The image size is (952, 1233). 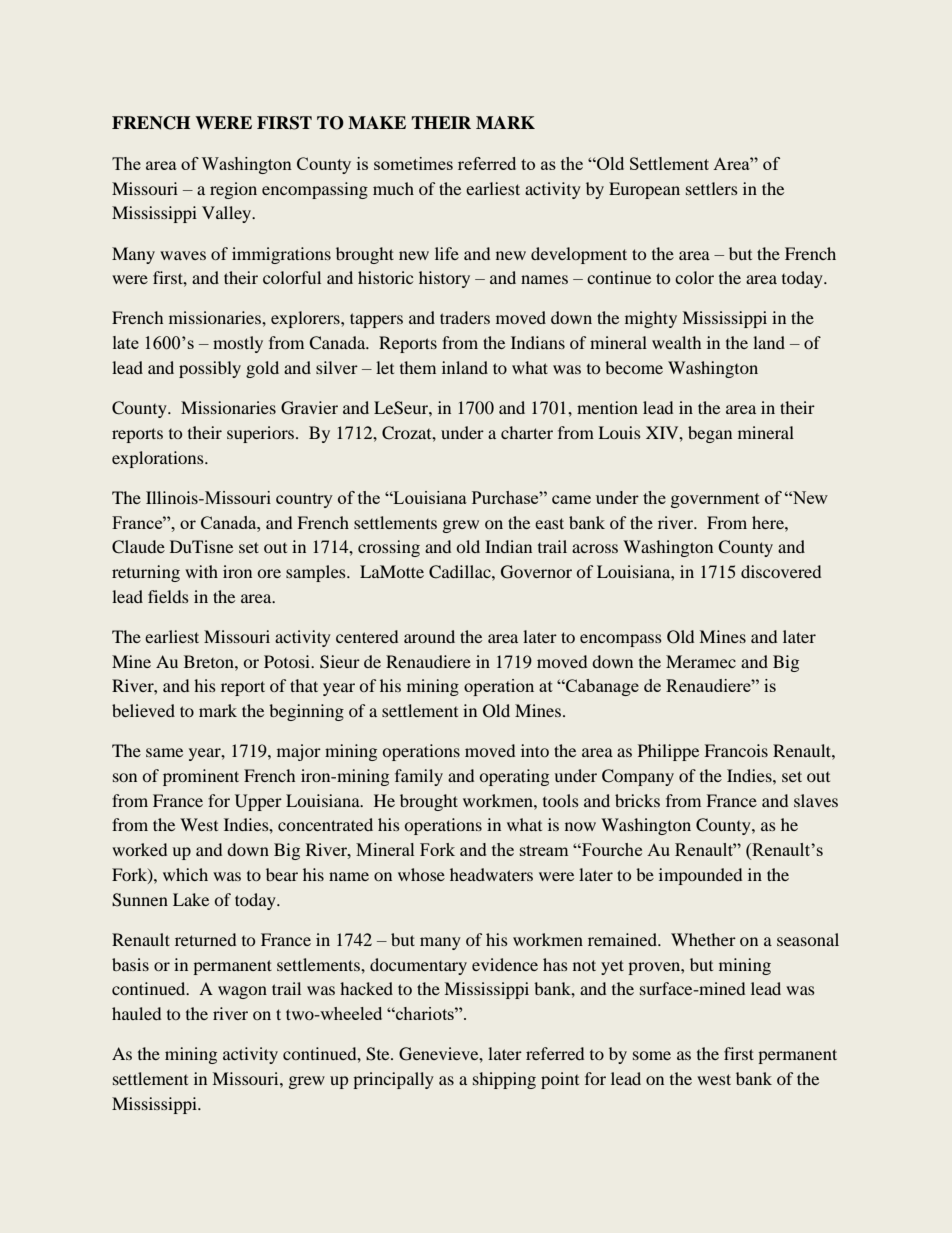 What do you see at coordinates (429, 636) in the screenshot?
I see `around` at bounding box center [429, 636].
